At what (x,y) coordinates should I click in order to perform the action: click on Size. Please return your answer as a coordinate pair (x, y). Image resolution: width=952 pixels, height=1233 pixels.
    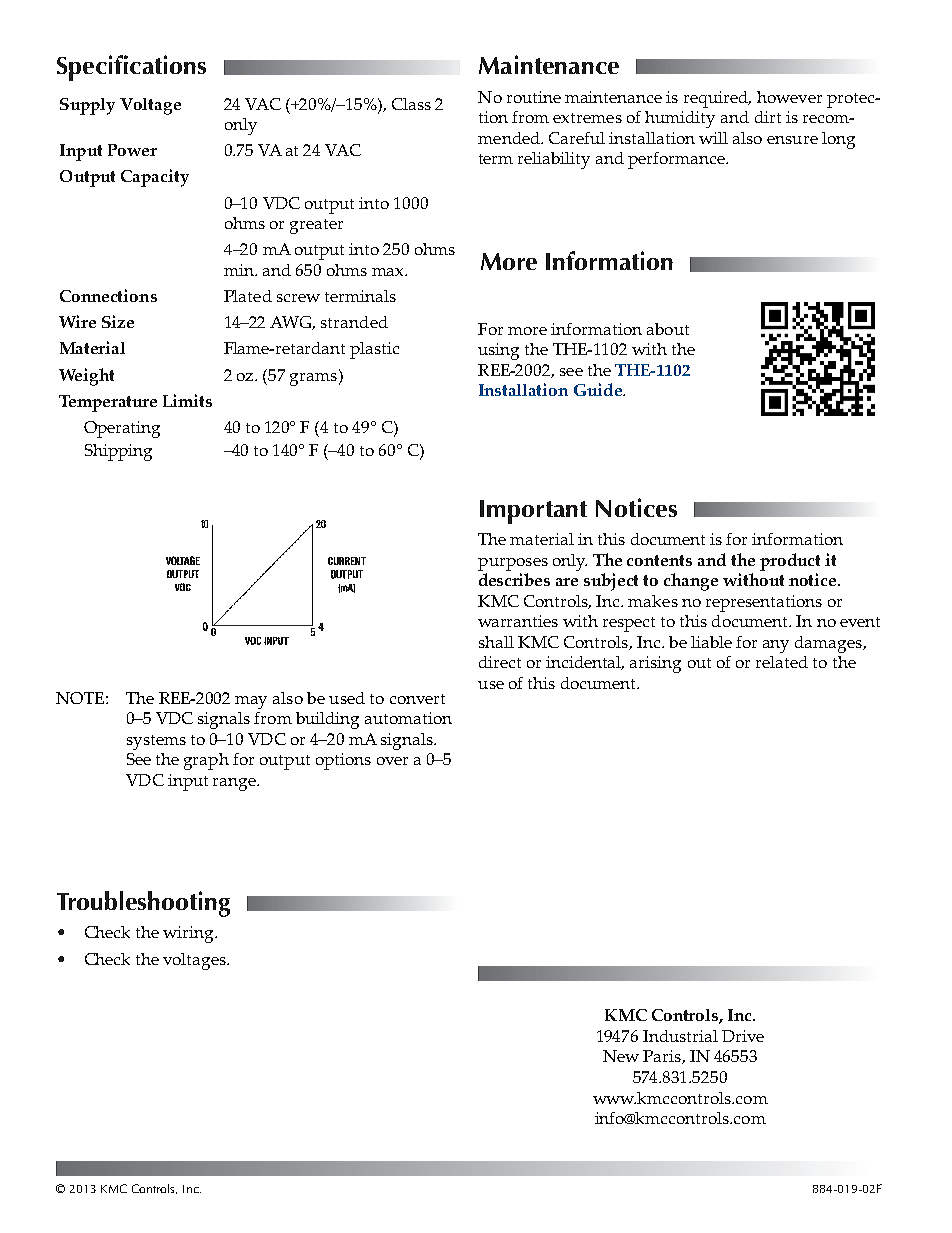
    Looking at the image, I should click on (118, 321).
